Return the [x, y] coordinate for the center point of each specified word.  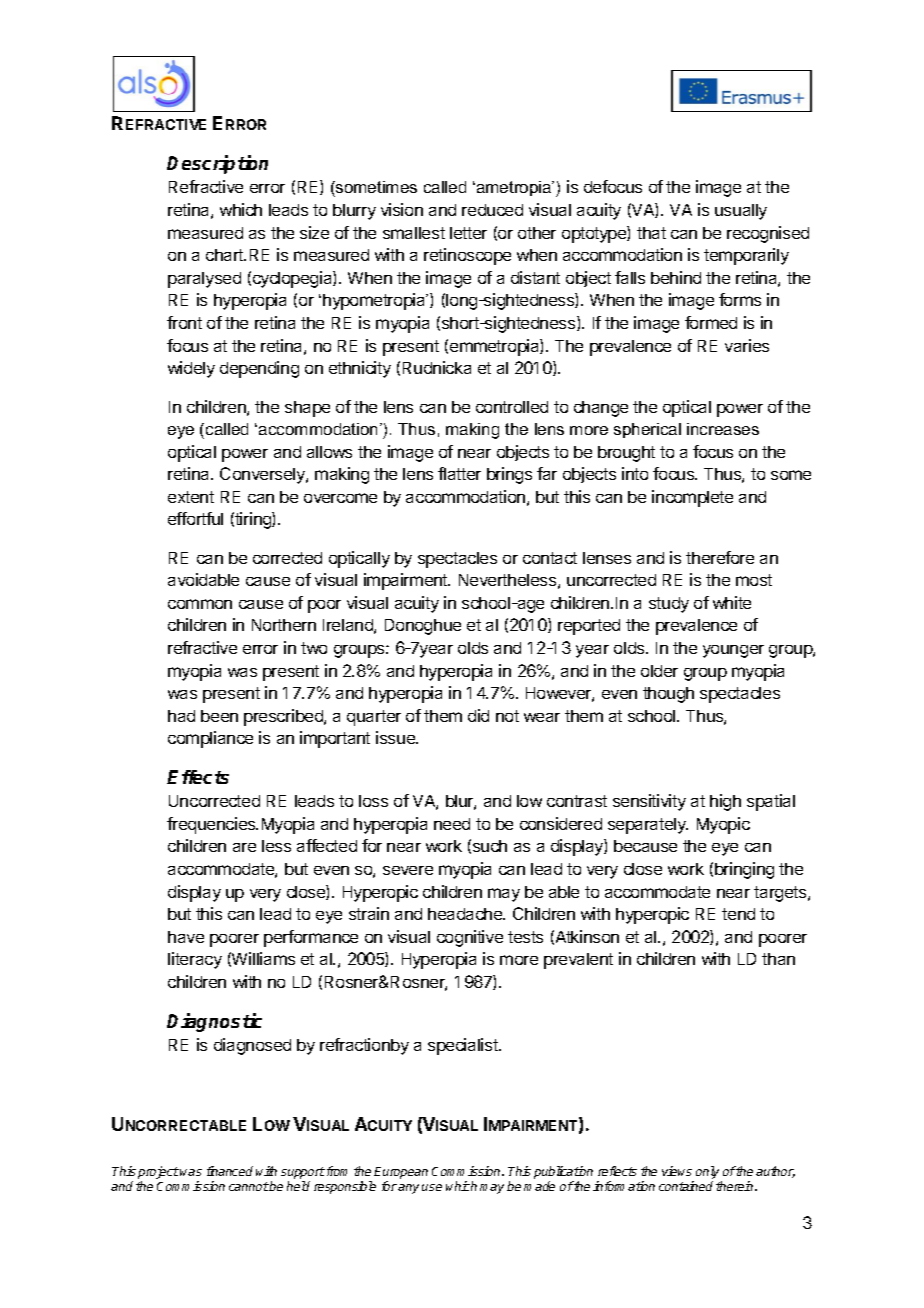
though [668, 695]
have [186, 937]
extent [191, 497]
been [219, 716]
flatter [459, 473]
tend [738, 914]
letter [468, 233]
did [478, 715]
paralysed [204, 280]
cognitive [470, 938]
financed [230, 1171]
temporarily [746, 256]
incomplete [692, 498]
